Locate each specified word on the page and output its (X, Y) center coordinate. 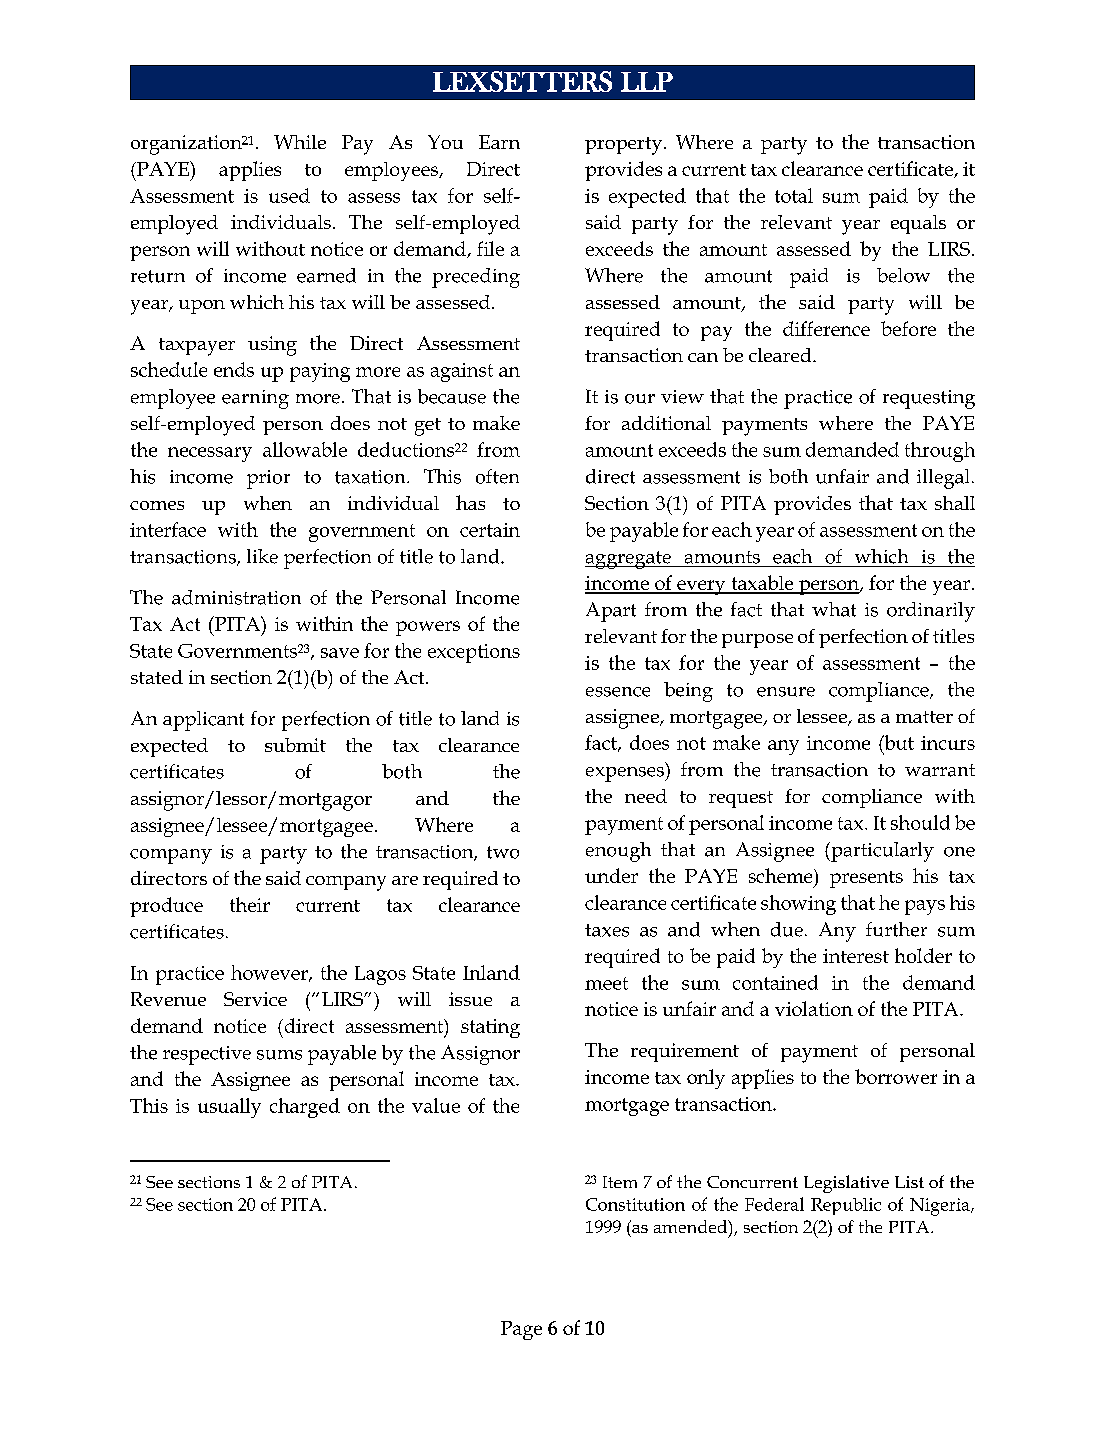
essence (618, 692)
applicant (203, 721)
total (794, 195)
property (625, 146)
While (300, 142)
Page (521, 1330)
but (898, 742)
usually (229, 1108)
